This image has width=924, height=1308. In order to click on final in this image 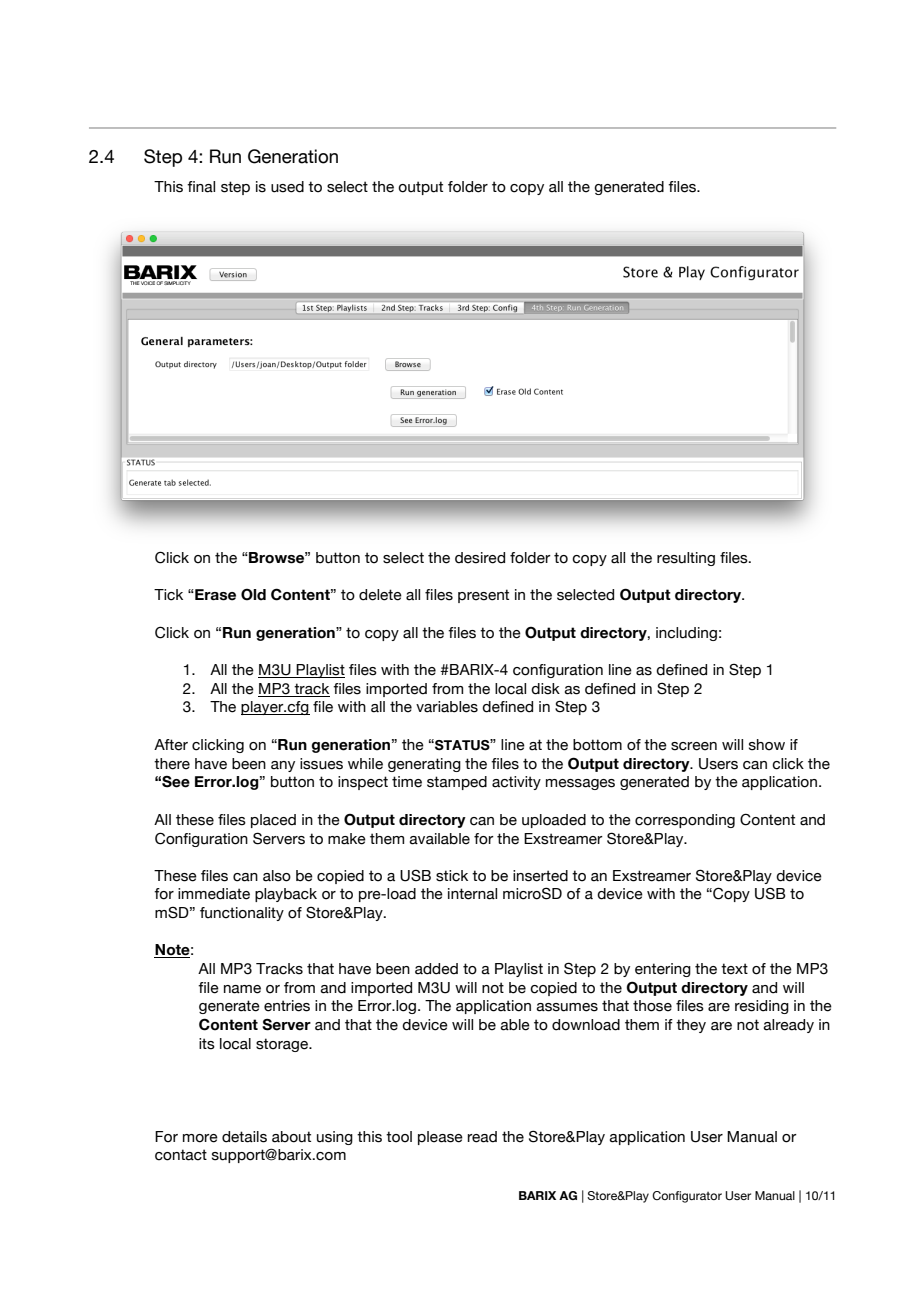, I will do `click(201, 187)`.
